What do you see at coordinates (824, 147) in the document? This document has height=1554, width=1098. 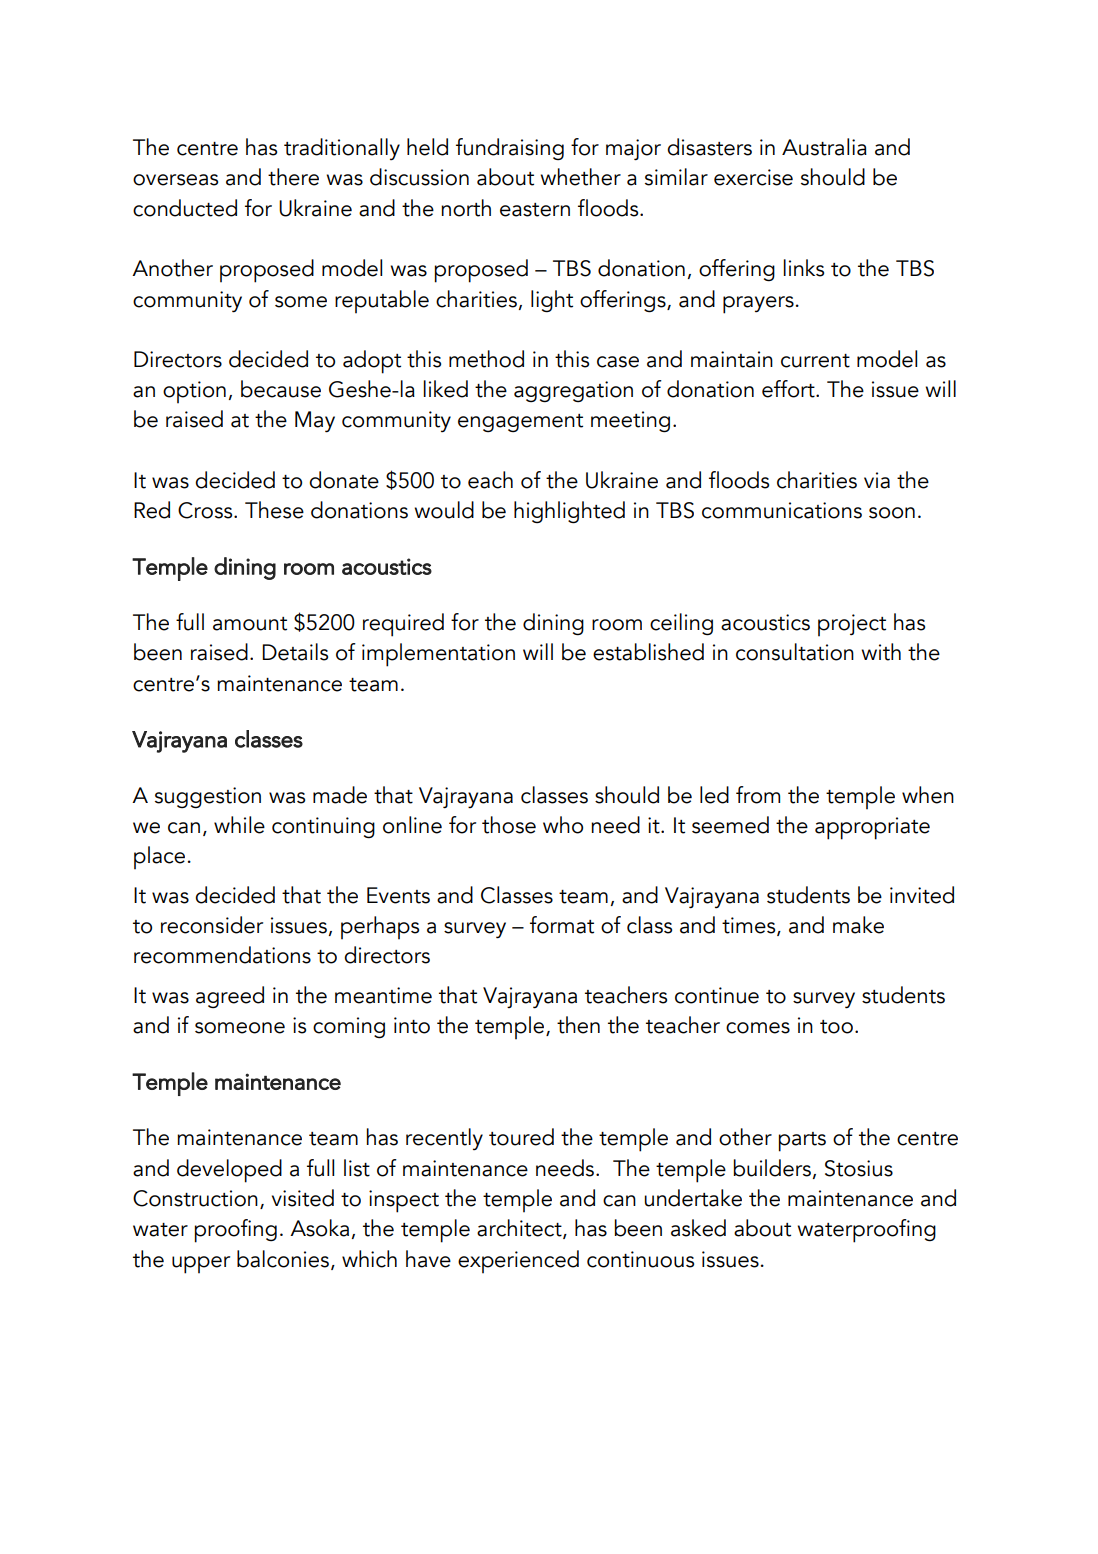 I see `Australia` at bounding box center [824, 147].
